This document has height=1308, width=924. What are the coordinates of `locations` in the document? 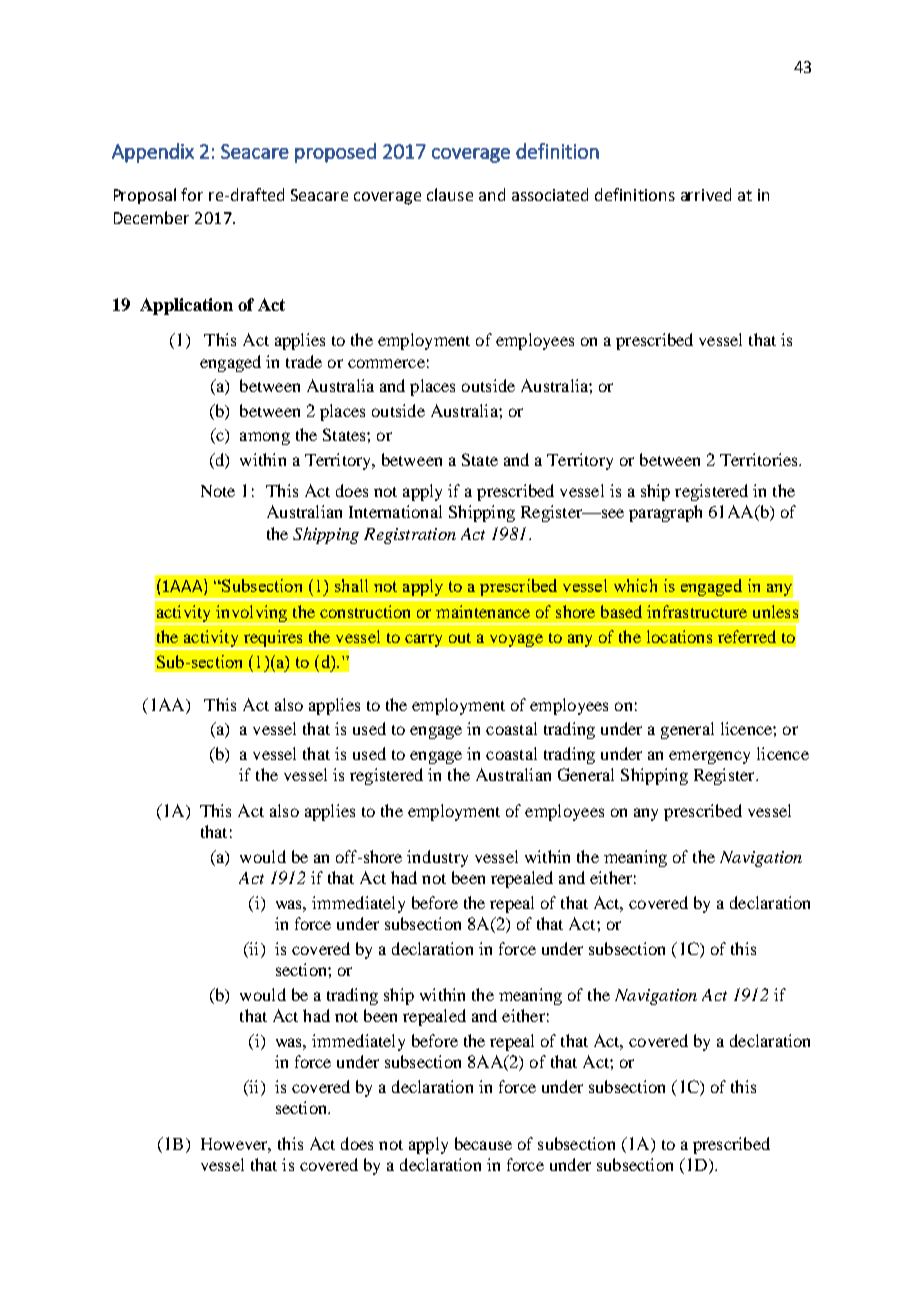 It's located at (679, 636).
